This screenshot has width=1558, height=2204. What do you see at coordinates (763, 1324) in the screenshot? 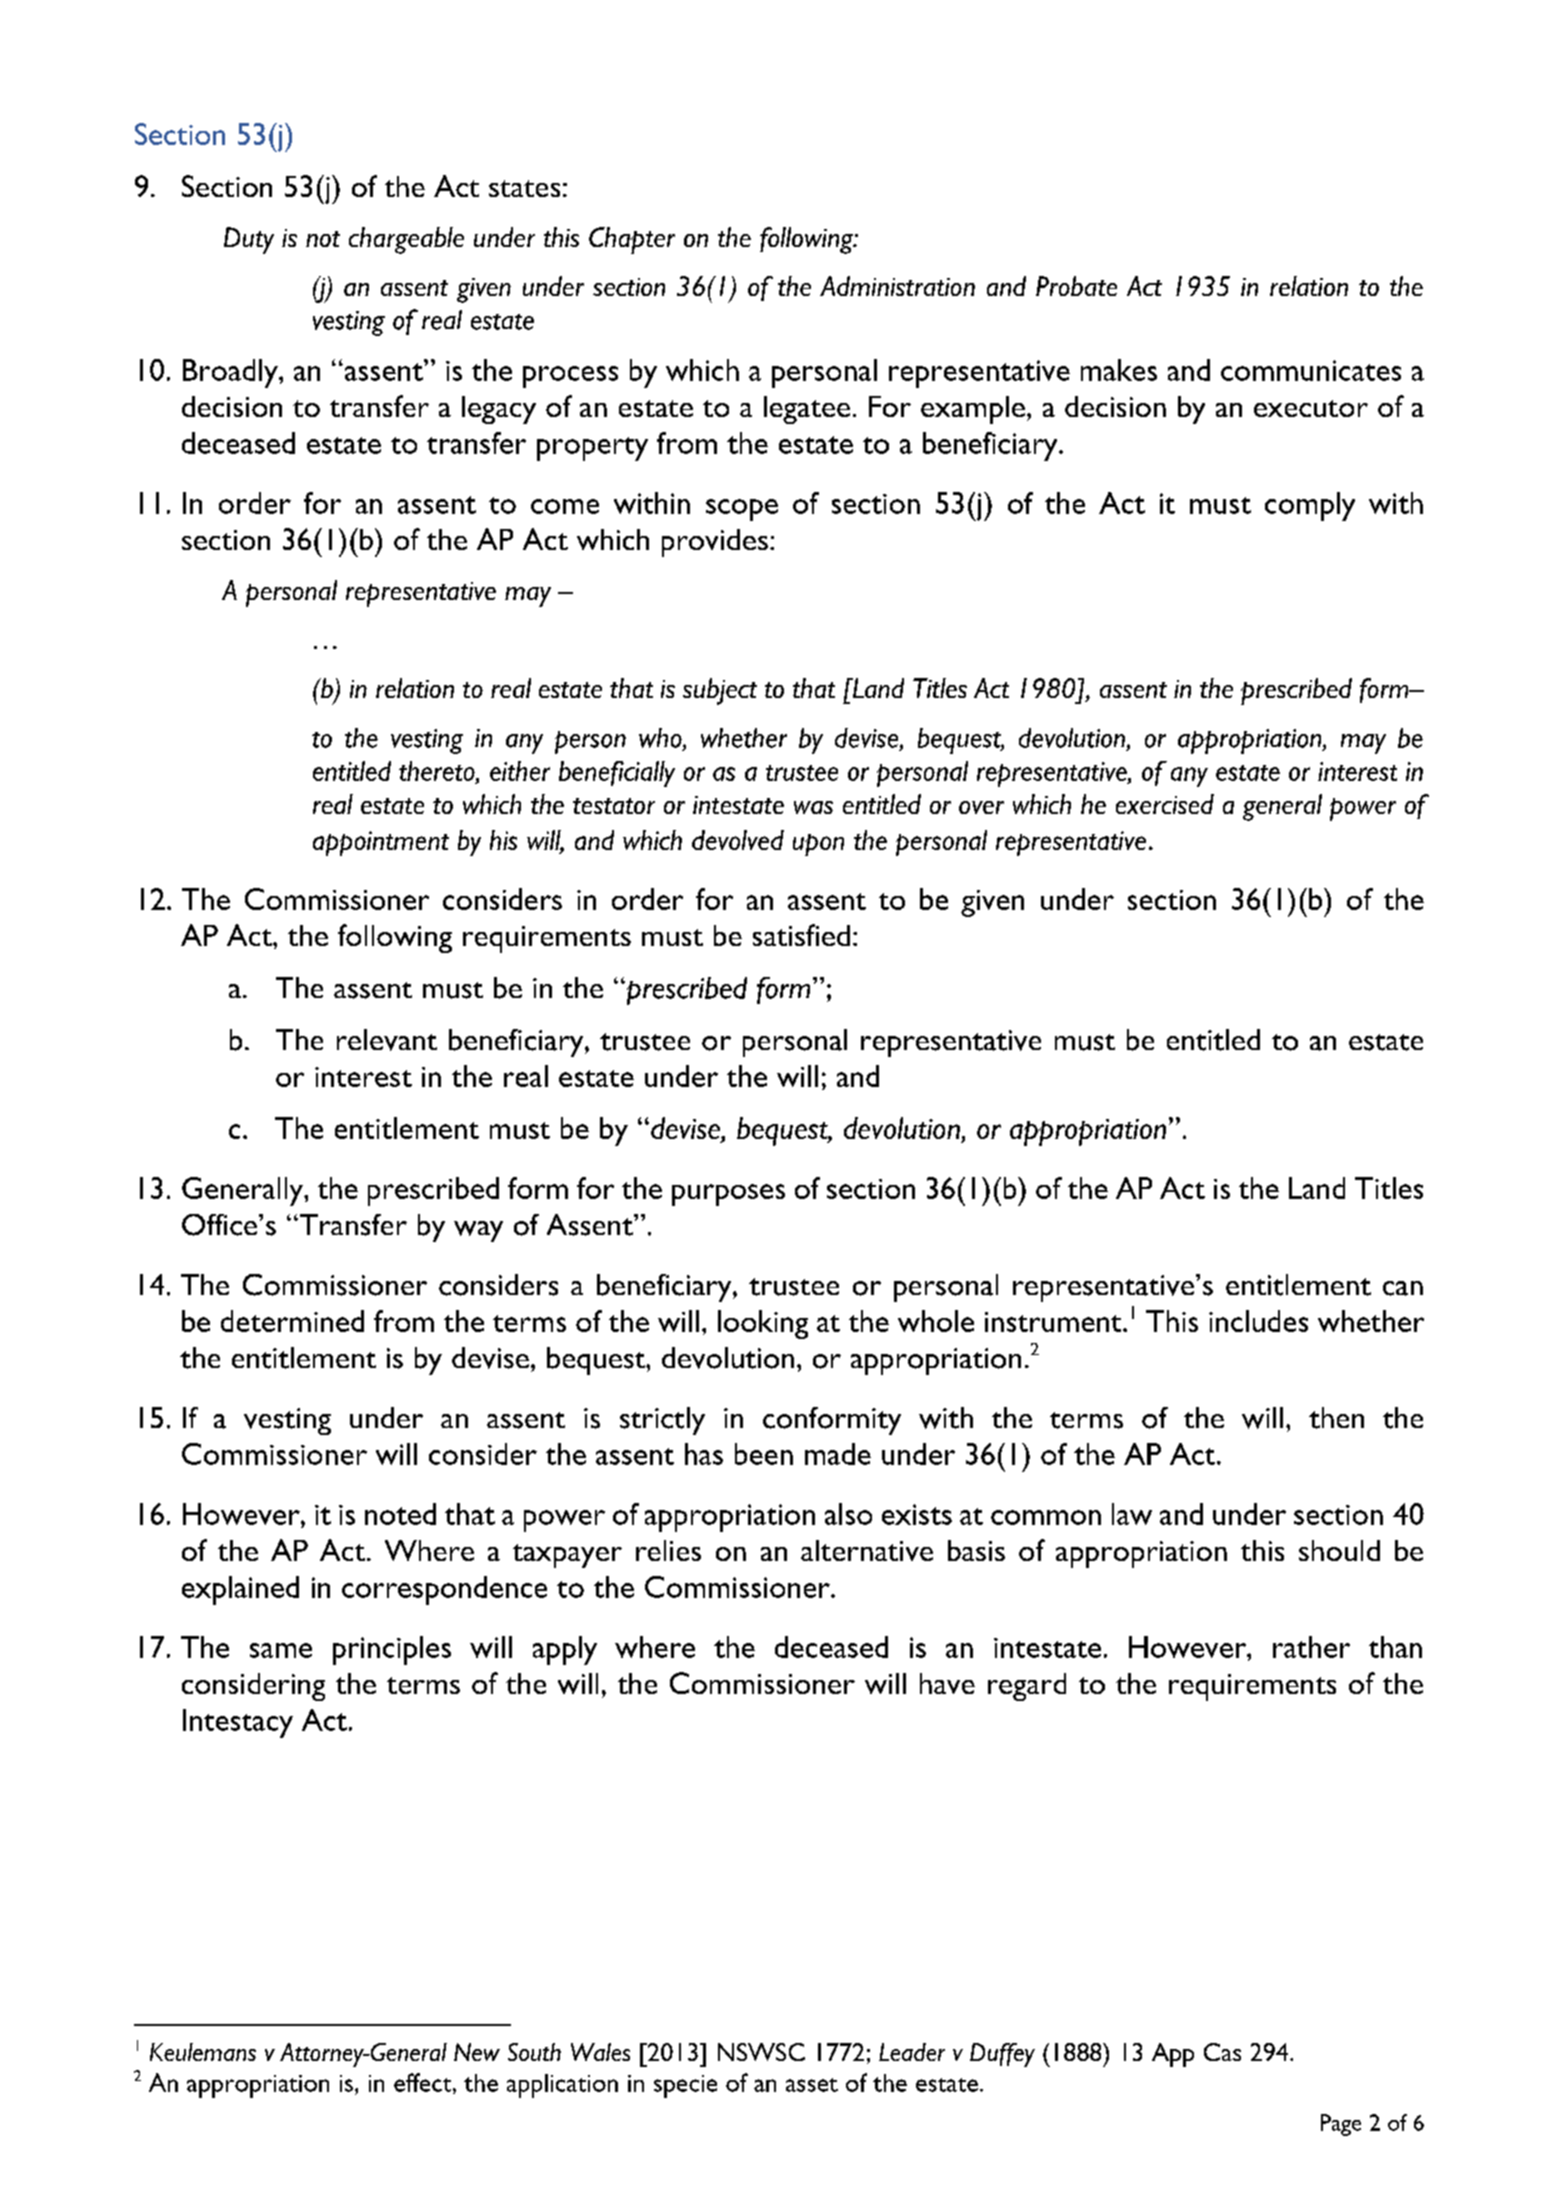
I see `looking` at bounding box center [763, 1324].
